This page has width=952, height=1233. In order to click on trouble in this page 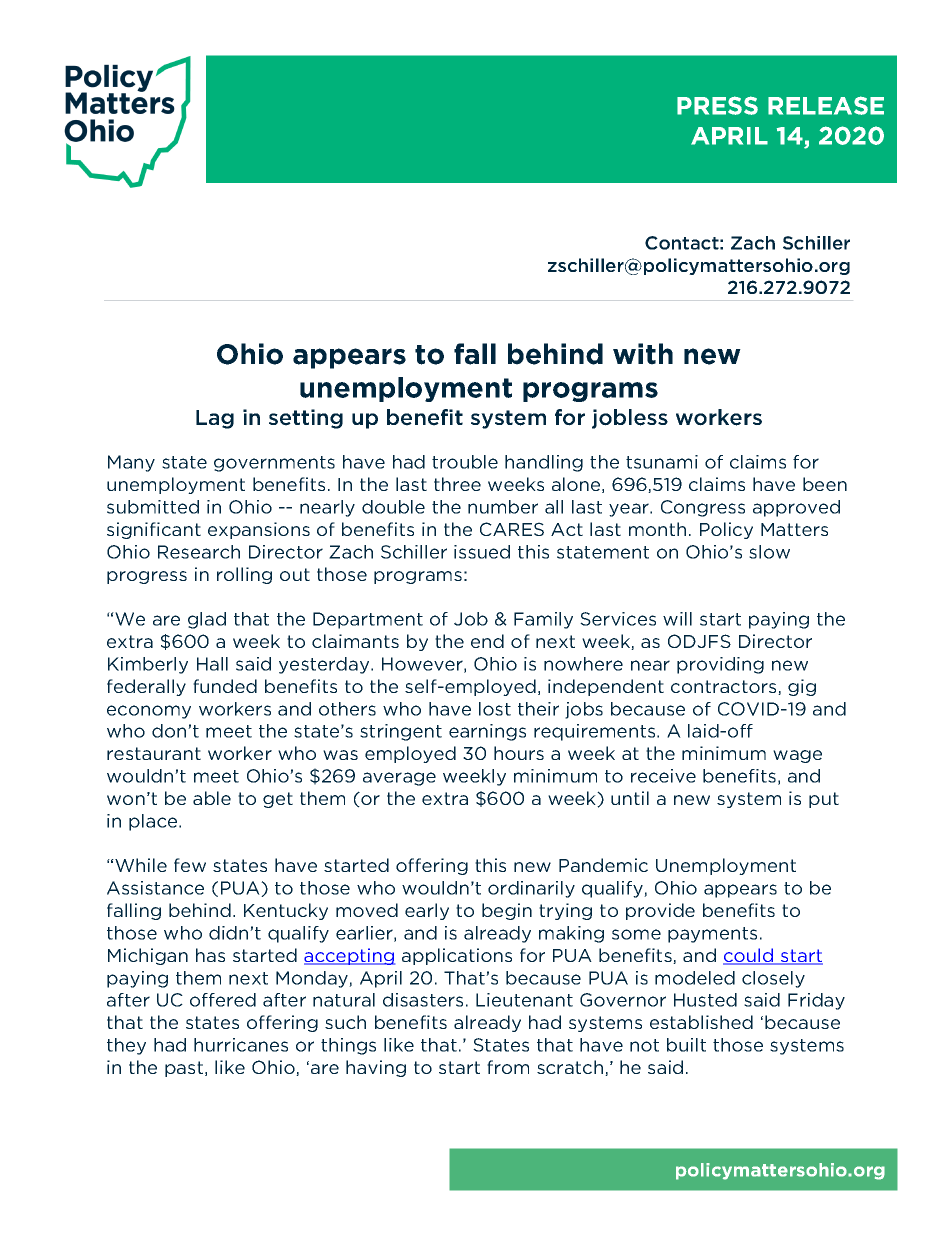, I will do `click(465, 462)`.
